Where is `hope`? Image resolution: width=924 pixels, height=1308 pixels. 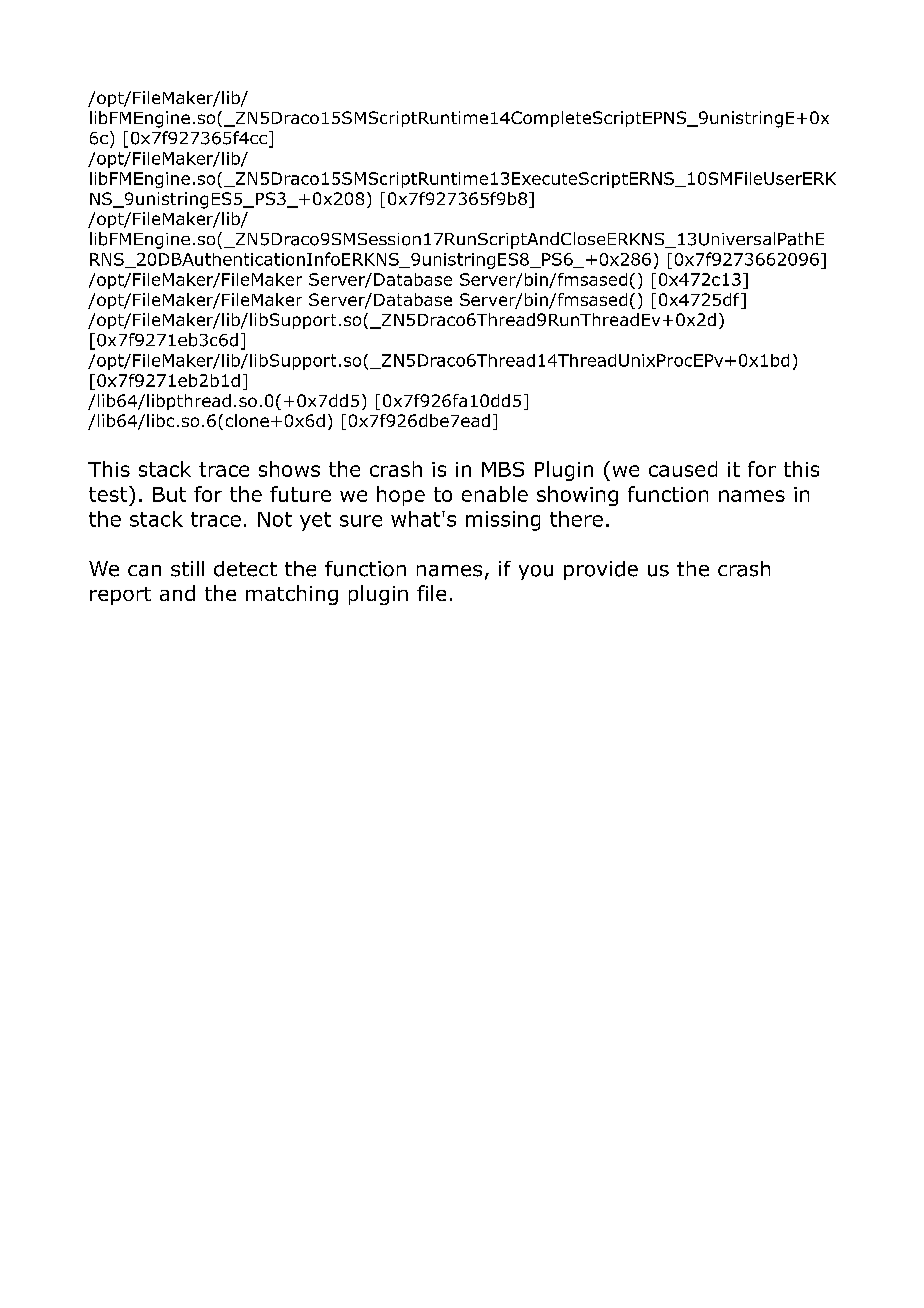 hope is located at coordinates (401, 496).
